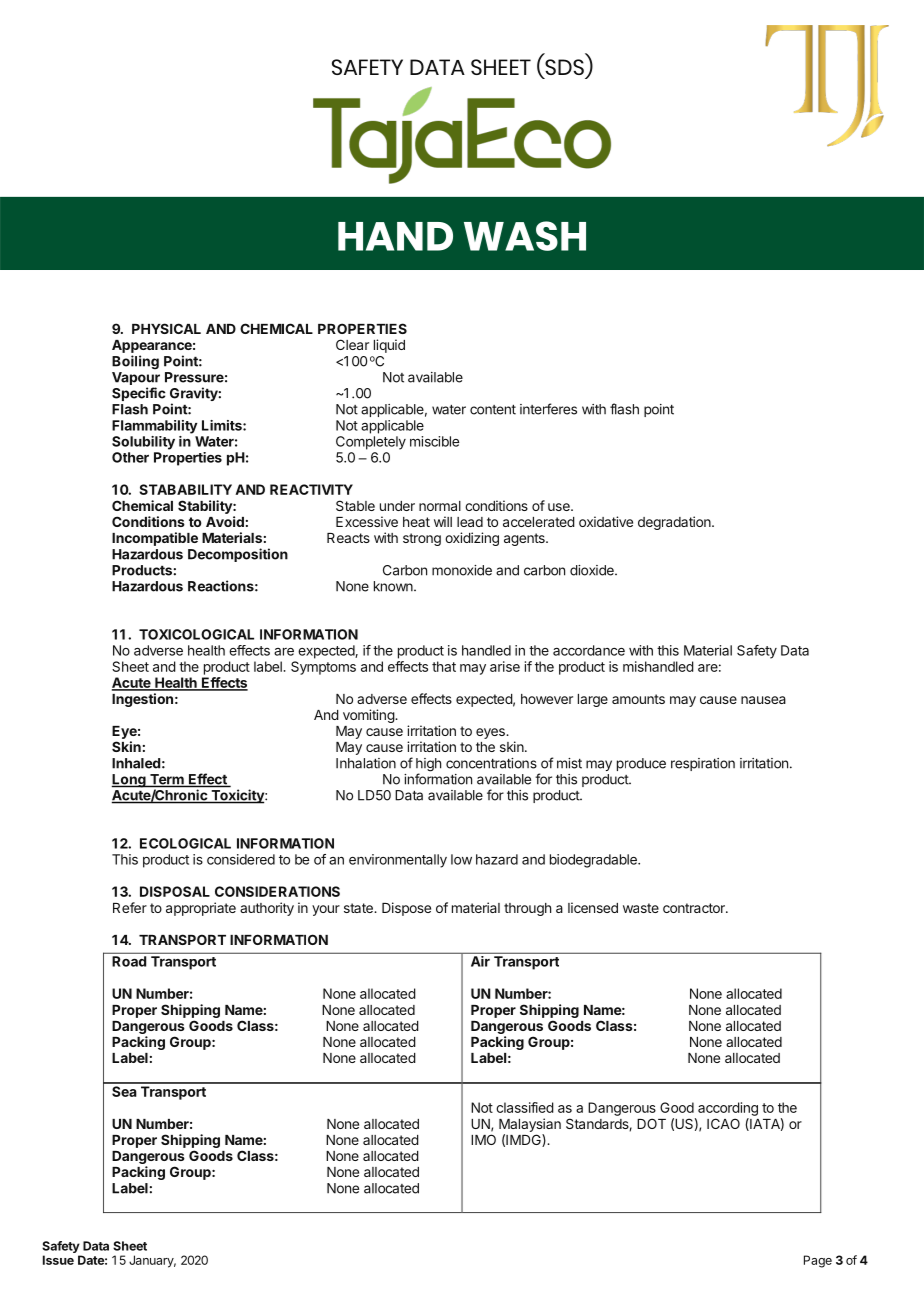 Image resolution: width=924 pixels, height=1308 pixels. What do you see at coordinates (58, 1260) in the image?
I see `Issue` at bounding box center [58, 1260].
